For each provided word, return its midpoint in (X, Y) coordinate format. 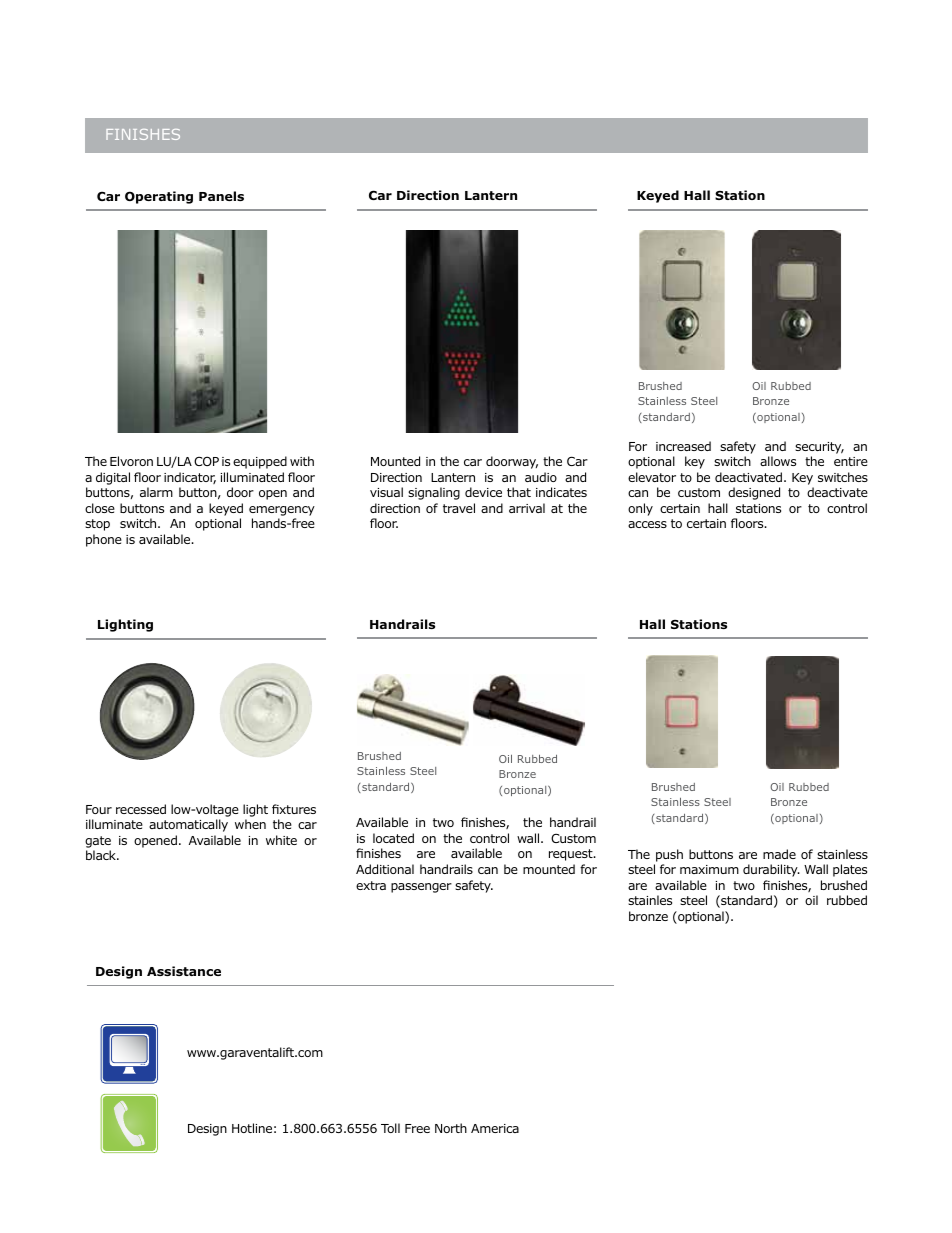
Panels (221, 196)
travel (459, 508)
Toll (390, 1128)
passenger (421, 888)
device (483, 492)
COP (206, 461)
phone (104, 540)
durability (771, 870)
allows (778, 461)
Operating (159, 197)
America (495, 1128)
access (647, 524)
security (819, 448)
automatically (188, 825)
